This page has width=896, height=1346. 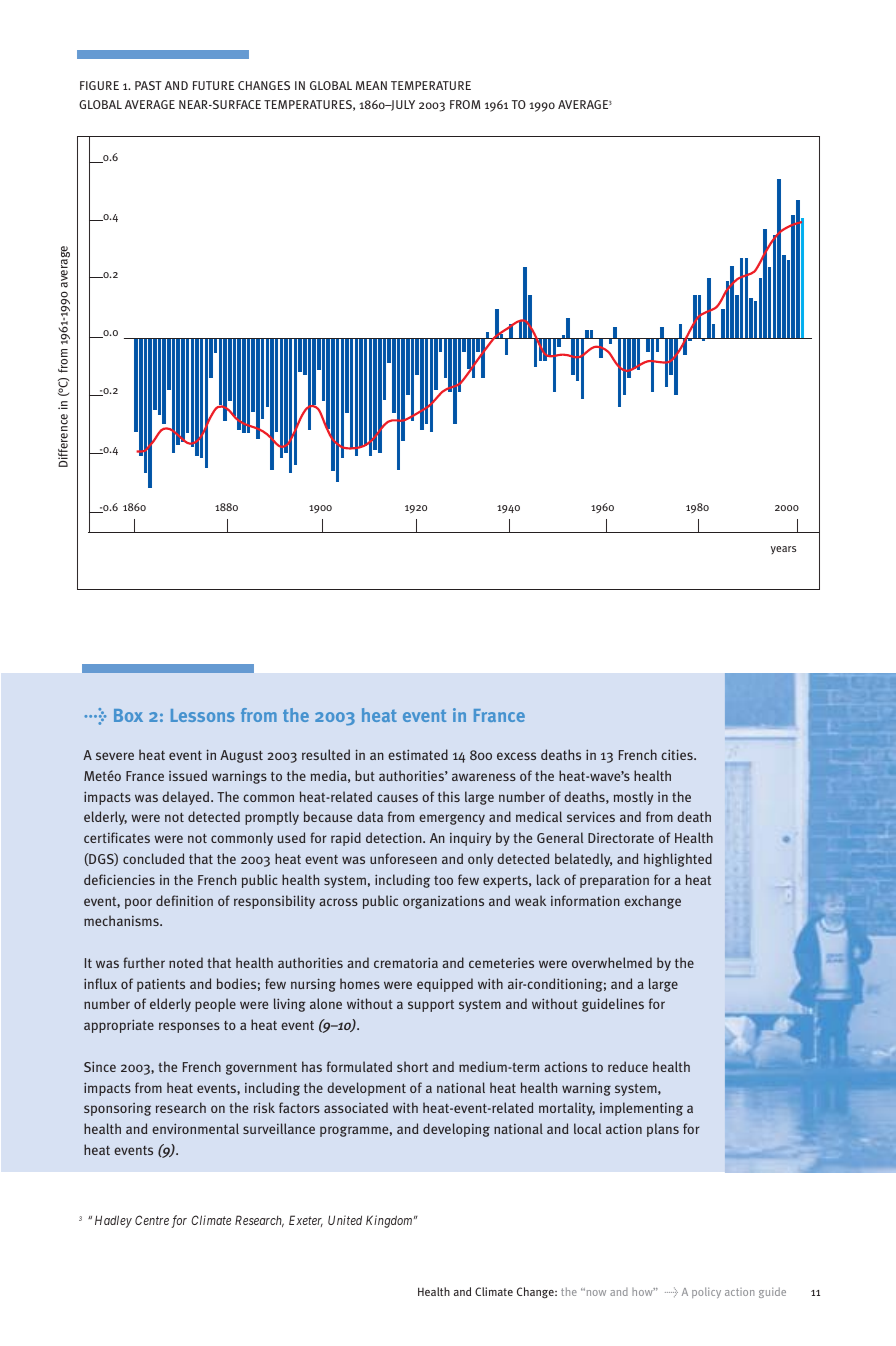 I want to click on mostly, so click(x=633, y=798).
